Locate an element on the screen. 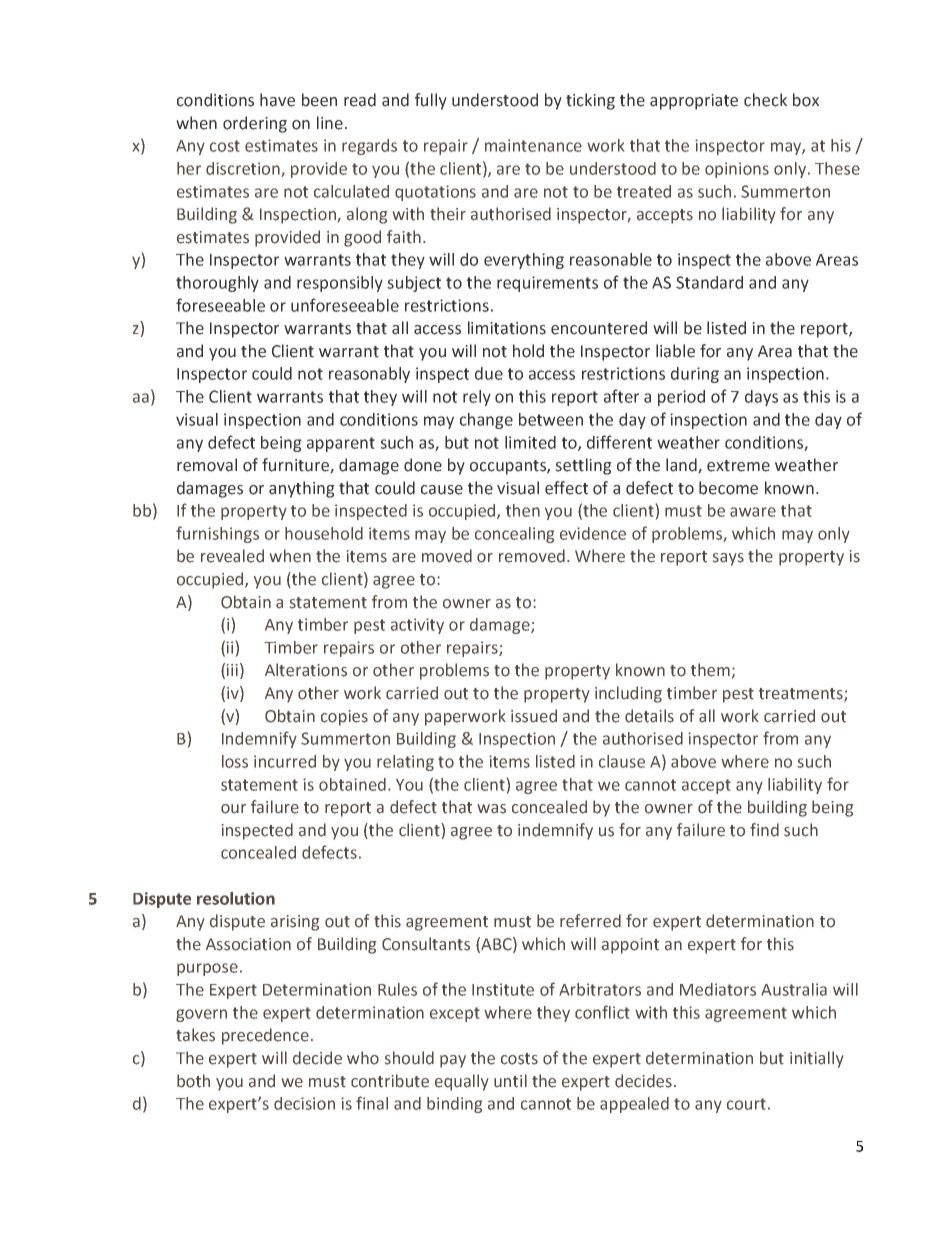  extreme is located at coordinates (738, 466).
